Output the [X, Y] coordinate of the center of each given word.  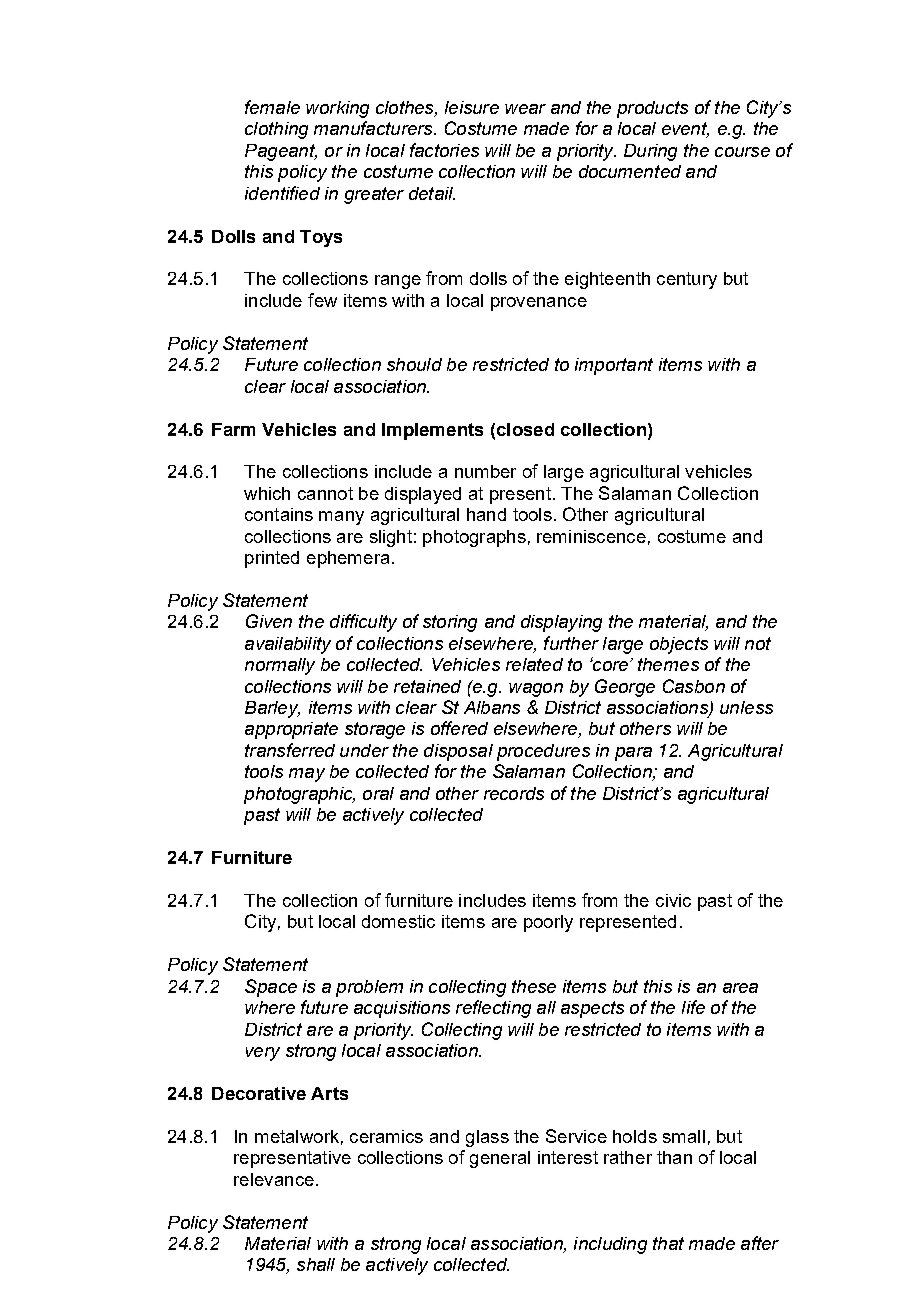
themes [668, 664]
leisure [472, 107]
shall [316, 1264]
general [500, 1159]
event [685, 130]
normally [280, 666]
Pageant [281, 152]
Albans [492, 707]
